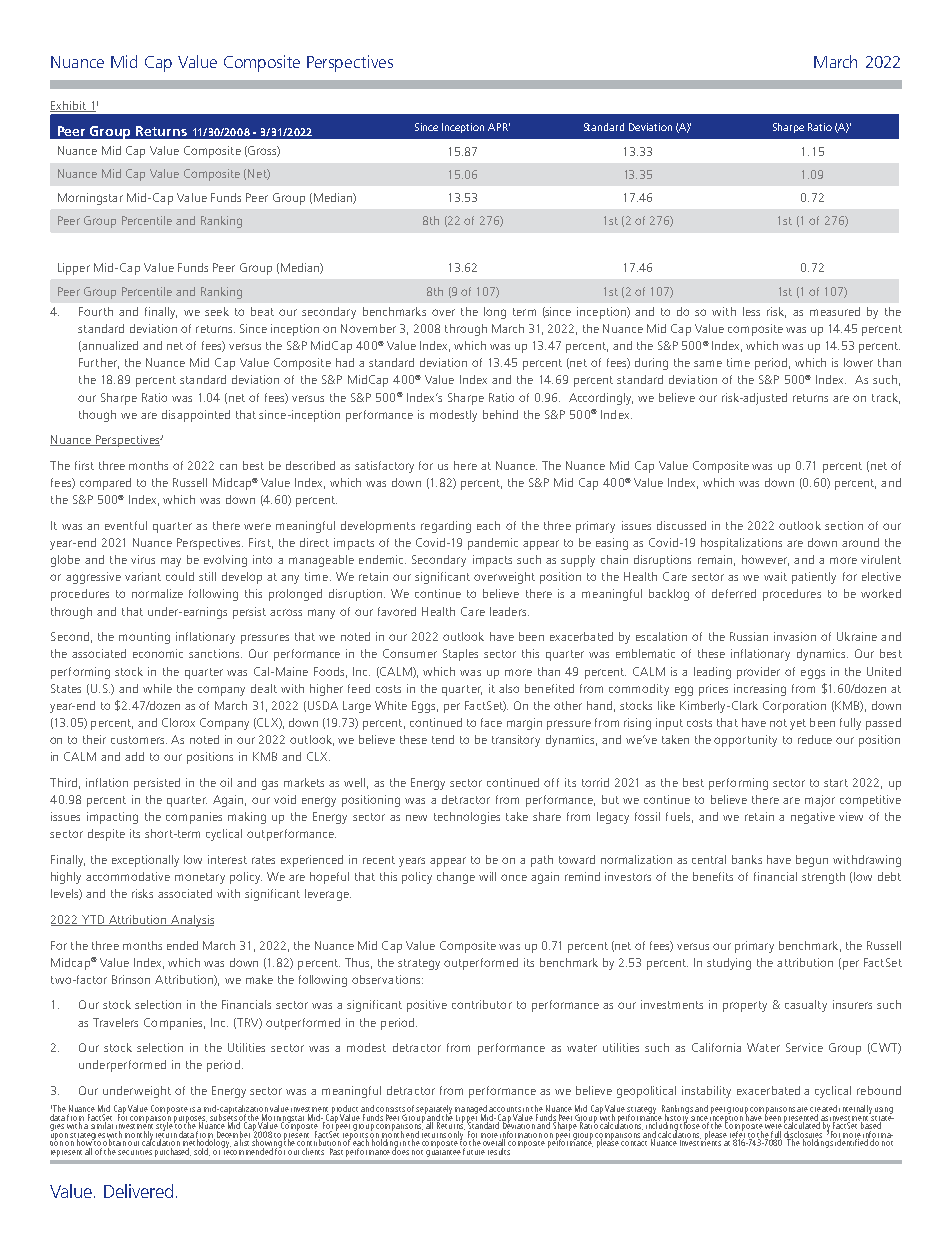 This screenshot has width=952, height=1233. What do you see at coordinates (460, 655) in the screenshot?
I see `Staples` at bounding box center [460, 655].
